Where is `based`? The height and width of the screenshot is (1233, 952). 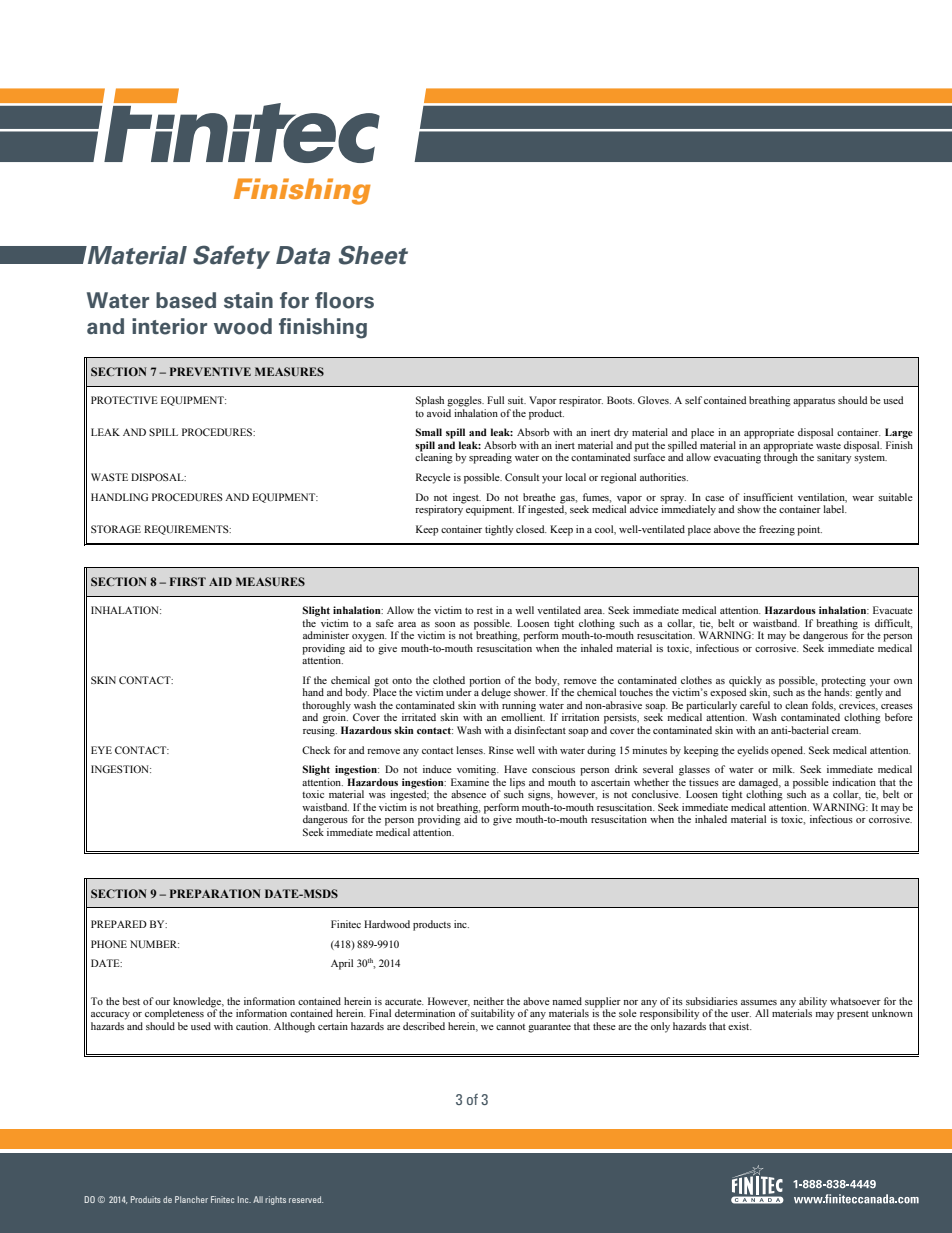
based is located at coordinates (186, 300).
